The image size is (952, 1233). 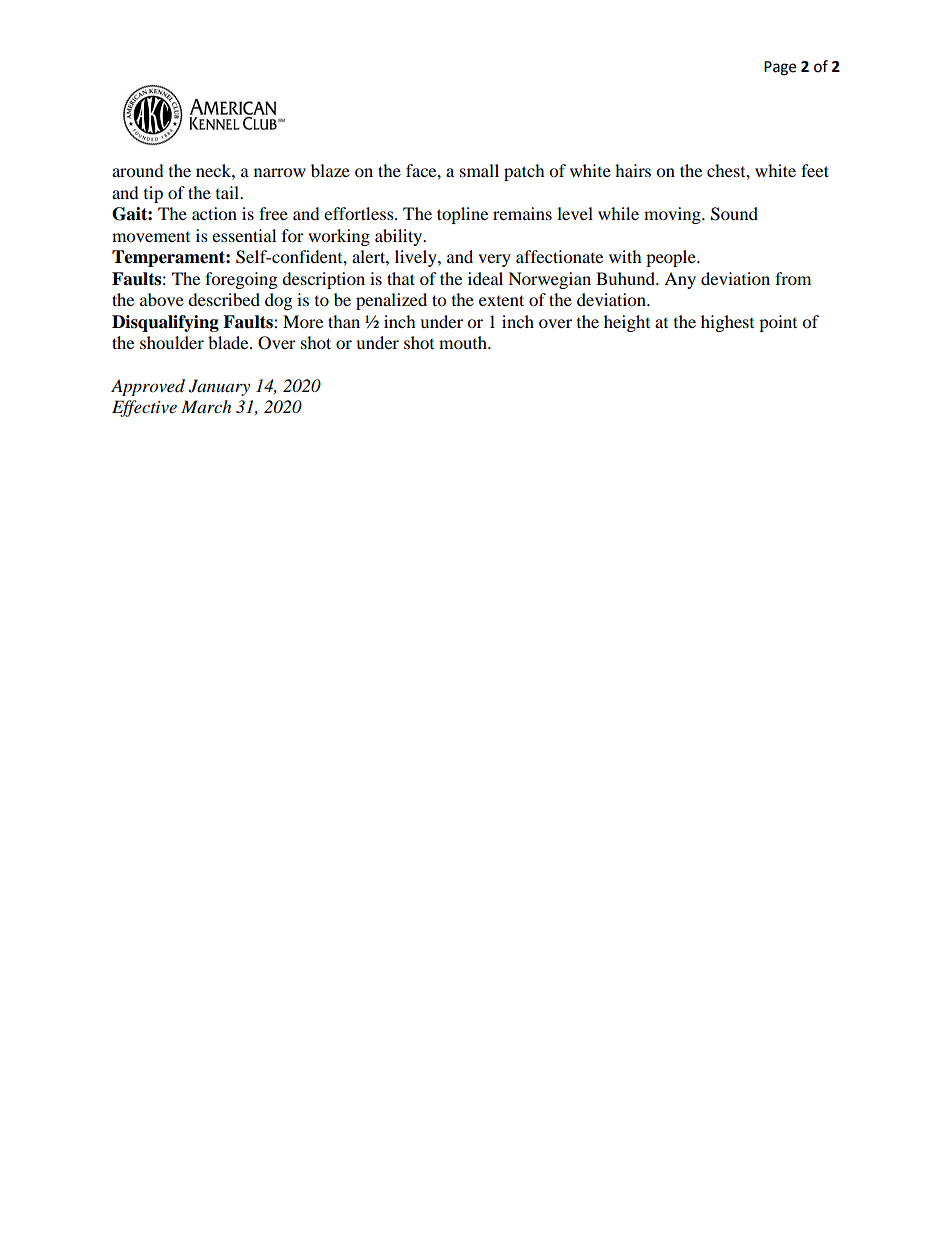 I want to click on extent, so click(x=501, y=300).
